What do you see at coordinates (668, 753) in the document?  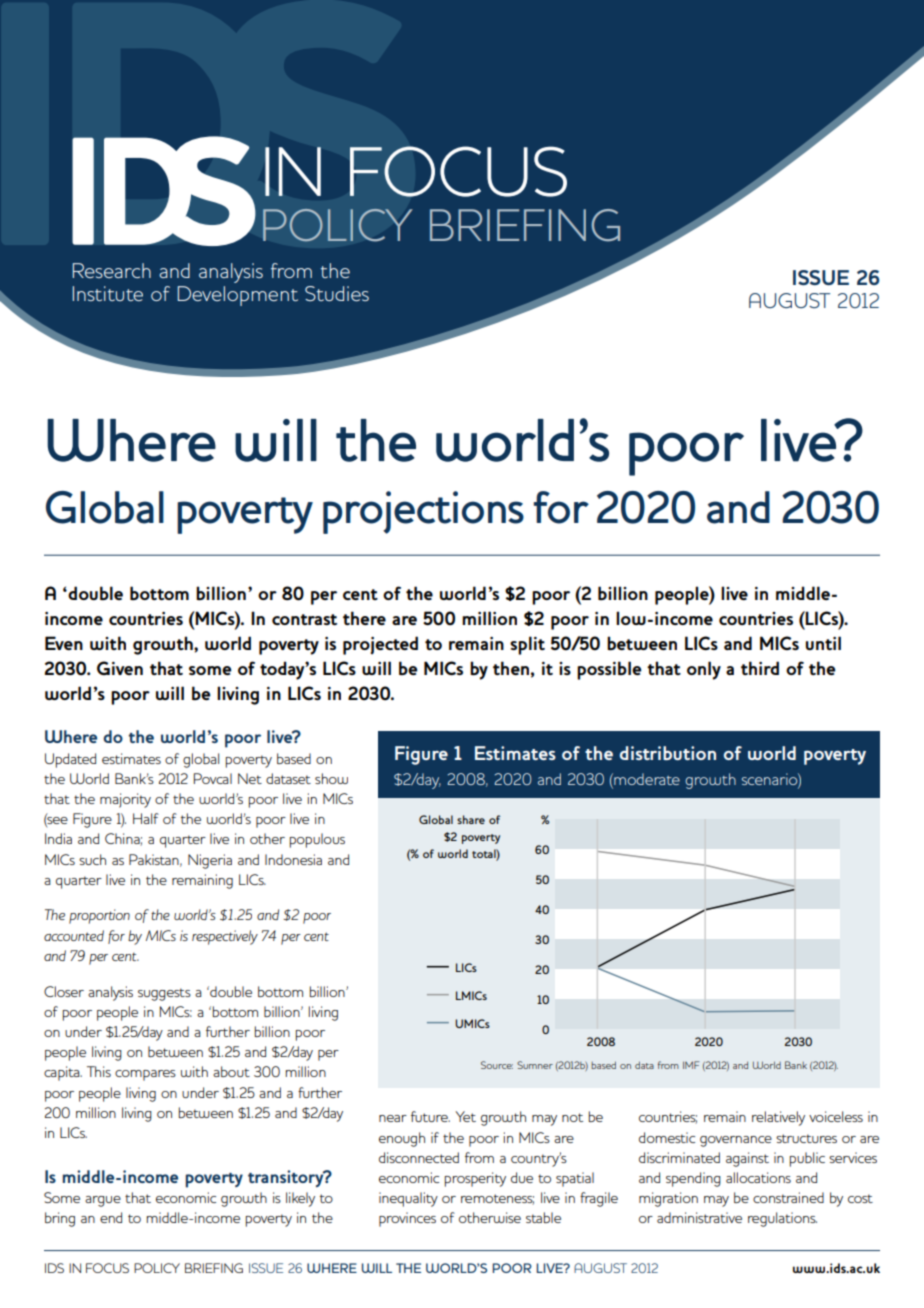 I see `distribution` at bounding box center [668, 753].
